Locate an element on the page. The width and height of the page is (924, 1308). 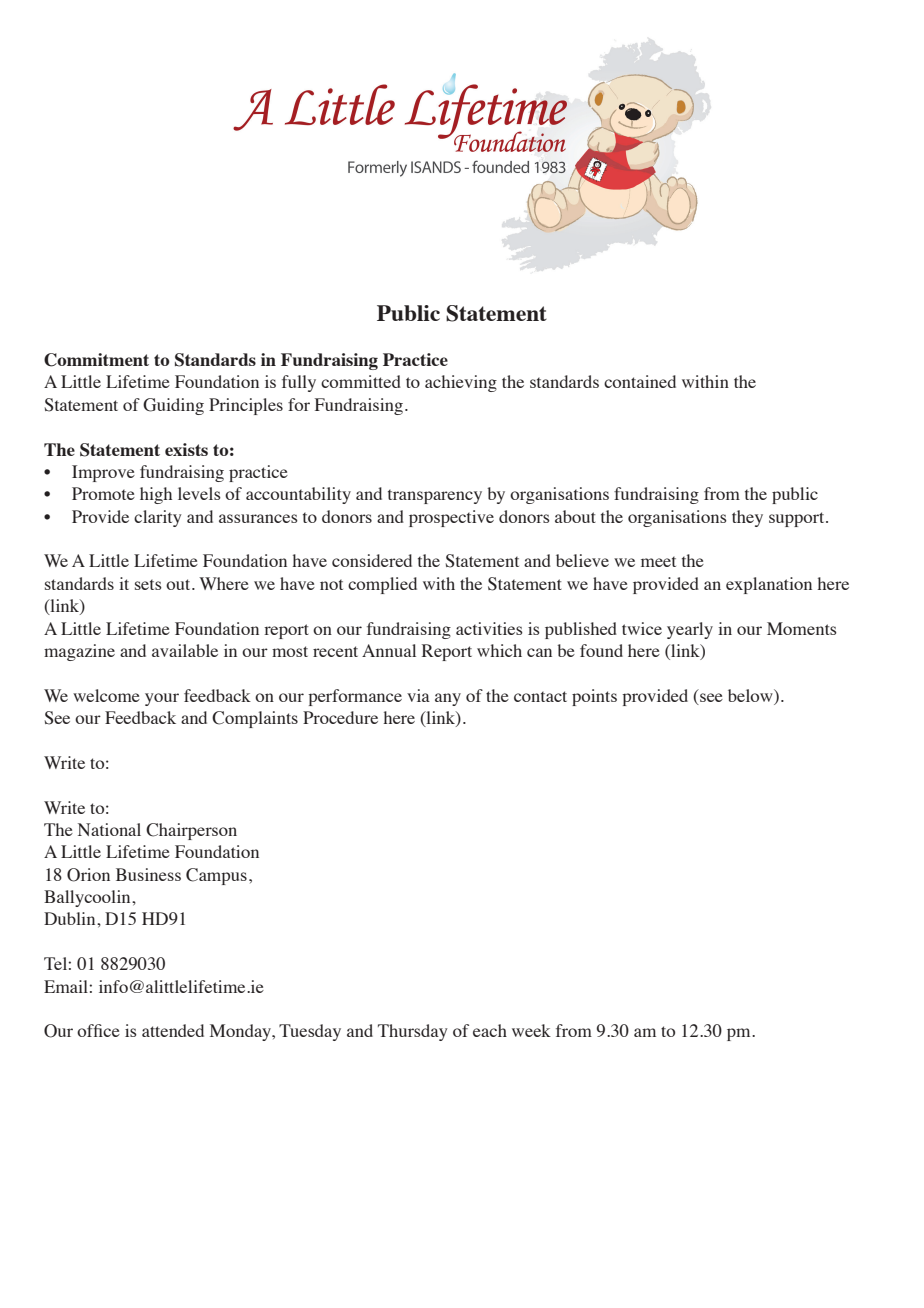
contained is located at coordinates (640, 381).
